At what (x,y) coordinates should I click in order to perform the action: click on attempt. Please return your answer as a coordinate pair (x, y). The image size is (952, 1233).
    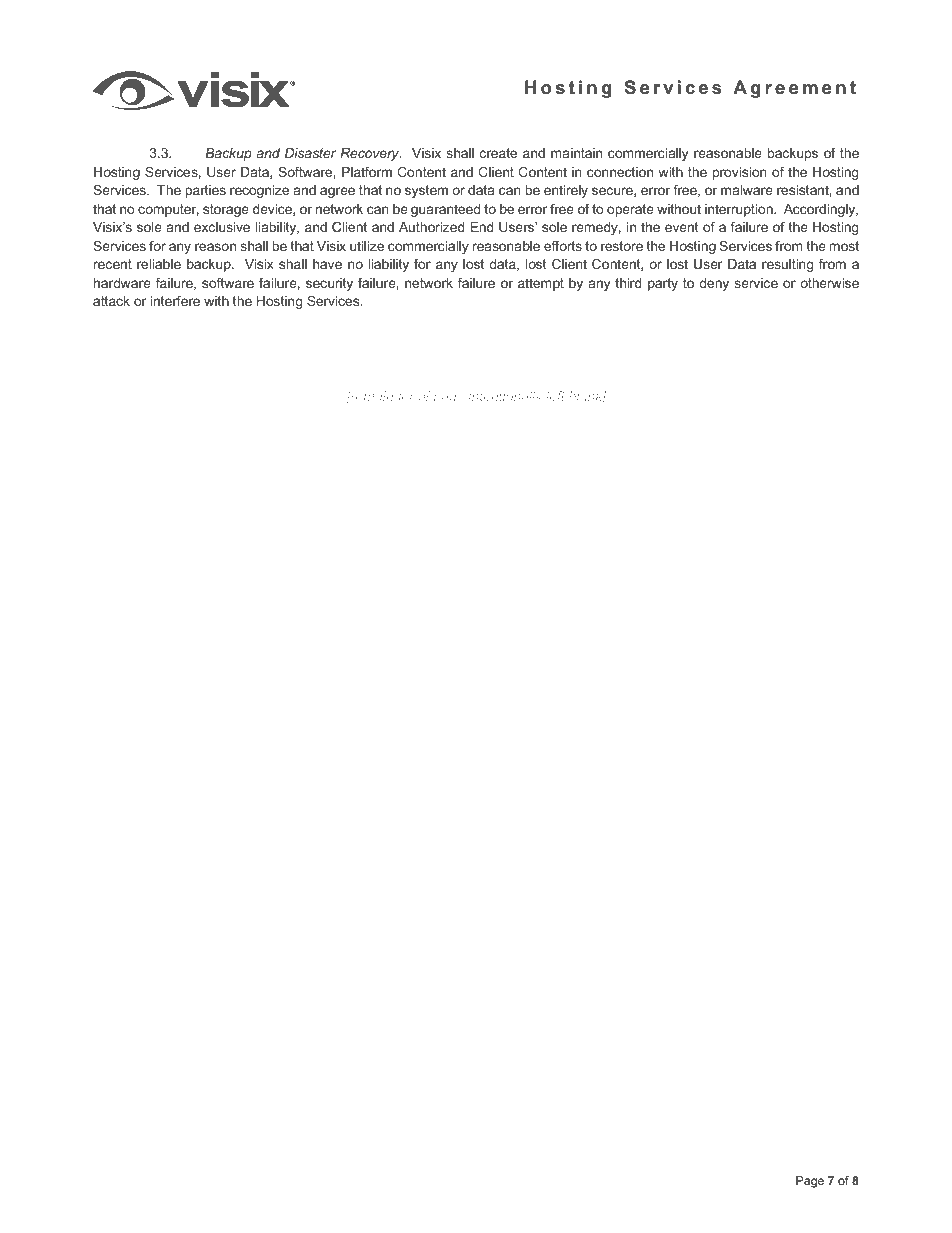
    Looking at the image, I should click on (541, 284).
